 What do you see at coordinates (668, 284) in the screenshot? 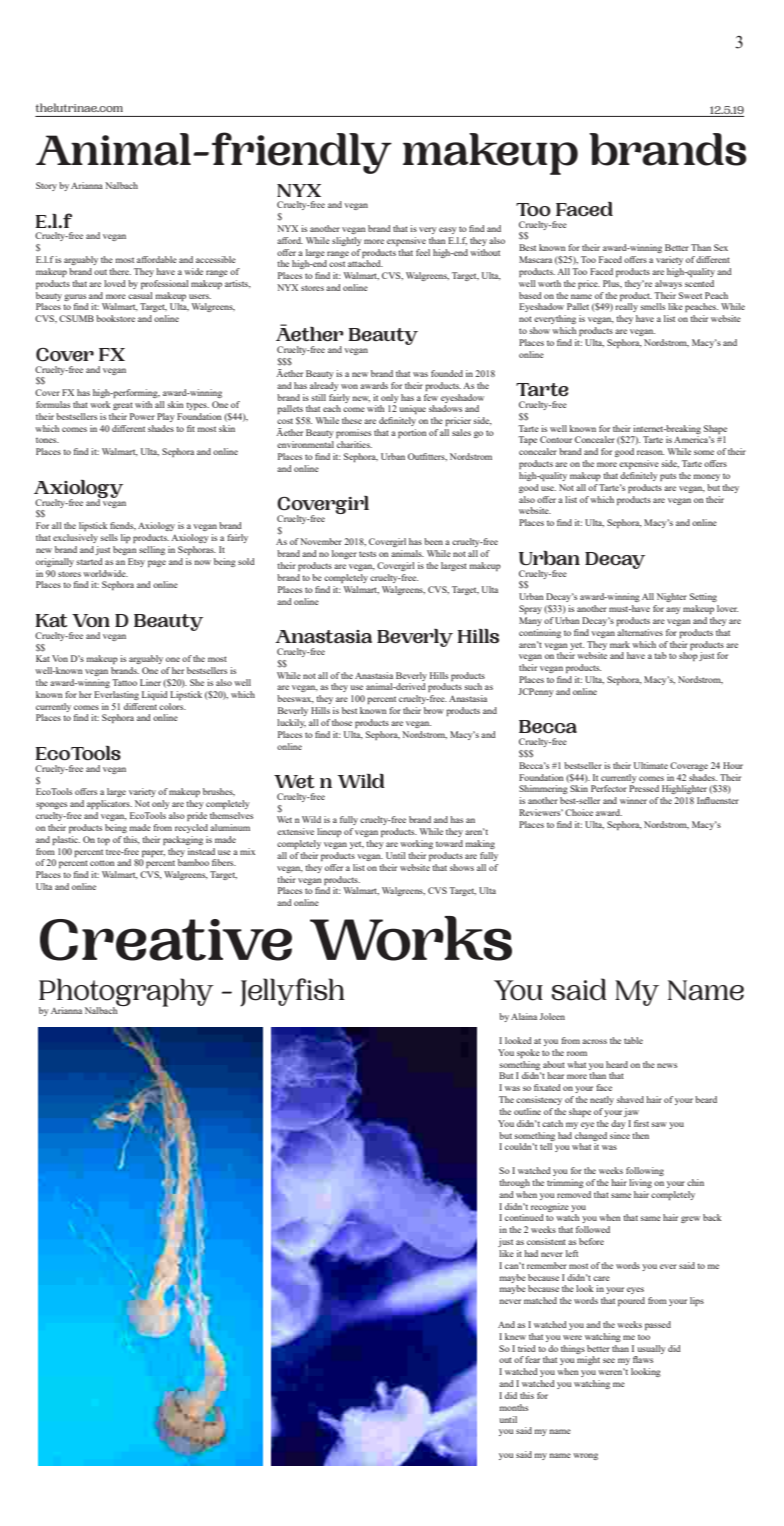
I see `always` at bounding box center [668, 284].
